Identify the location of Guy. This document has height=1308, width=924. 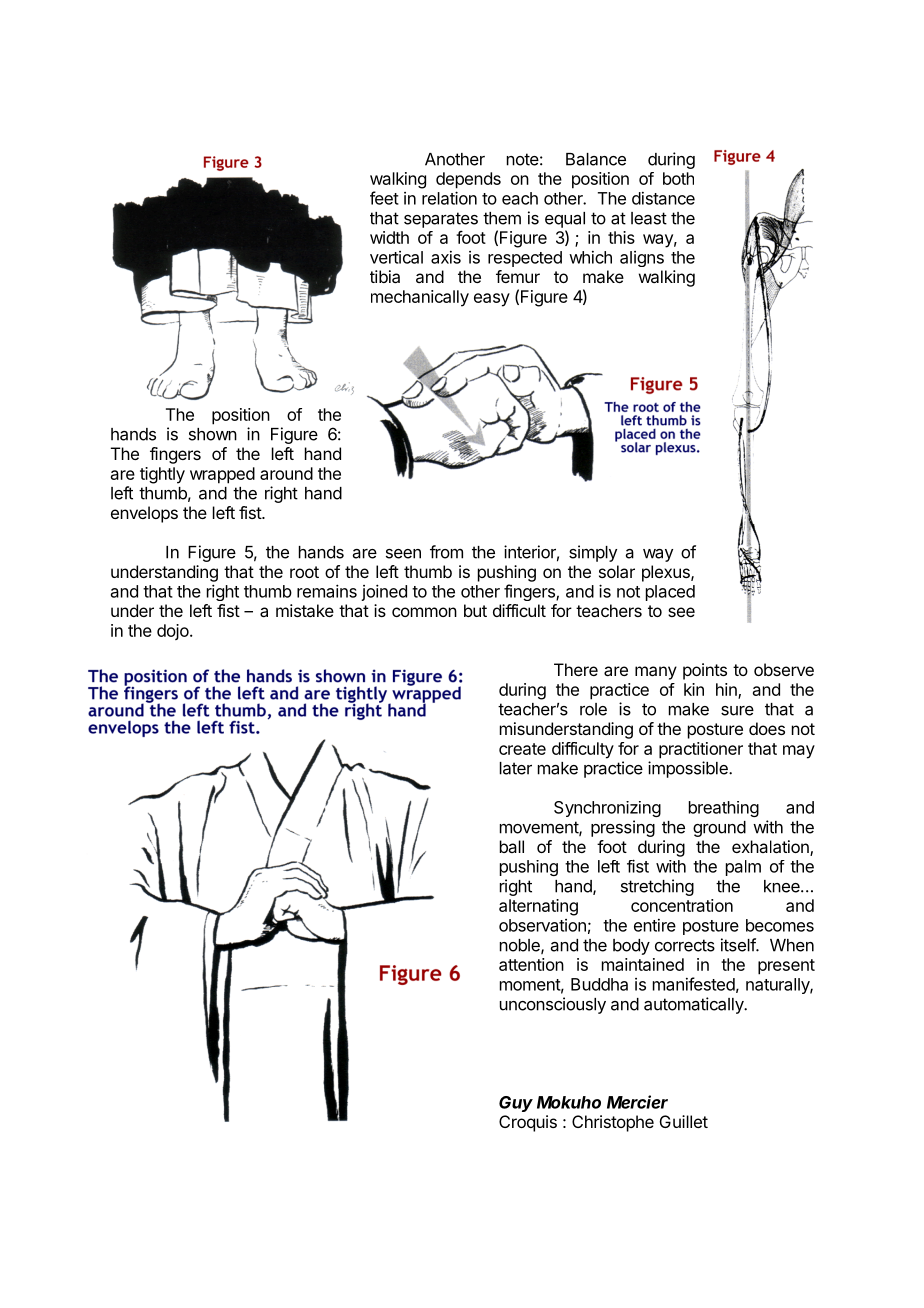
(516, 1104).
